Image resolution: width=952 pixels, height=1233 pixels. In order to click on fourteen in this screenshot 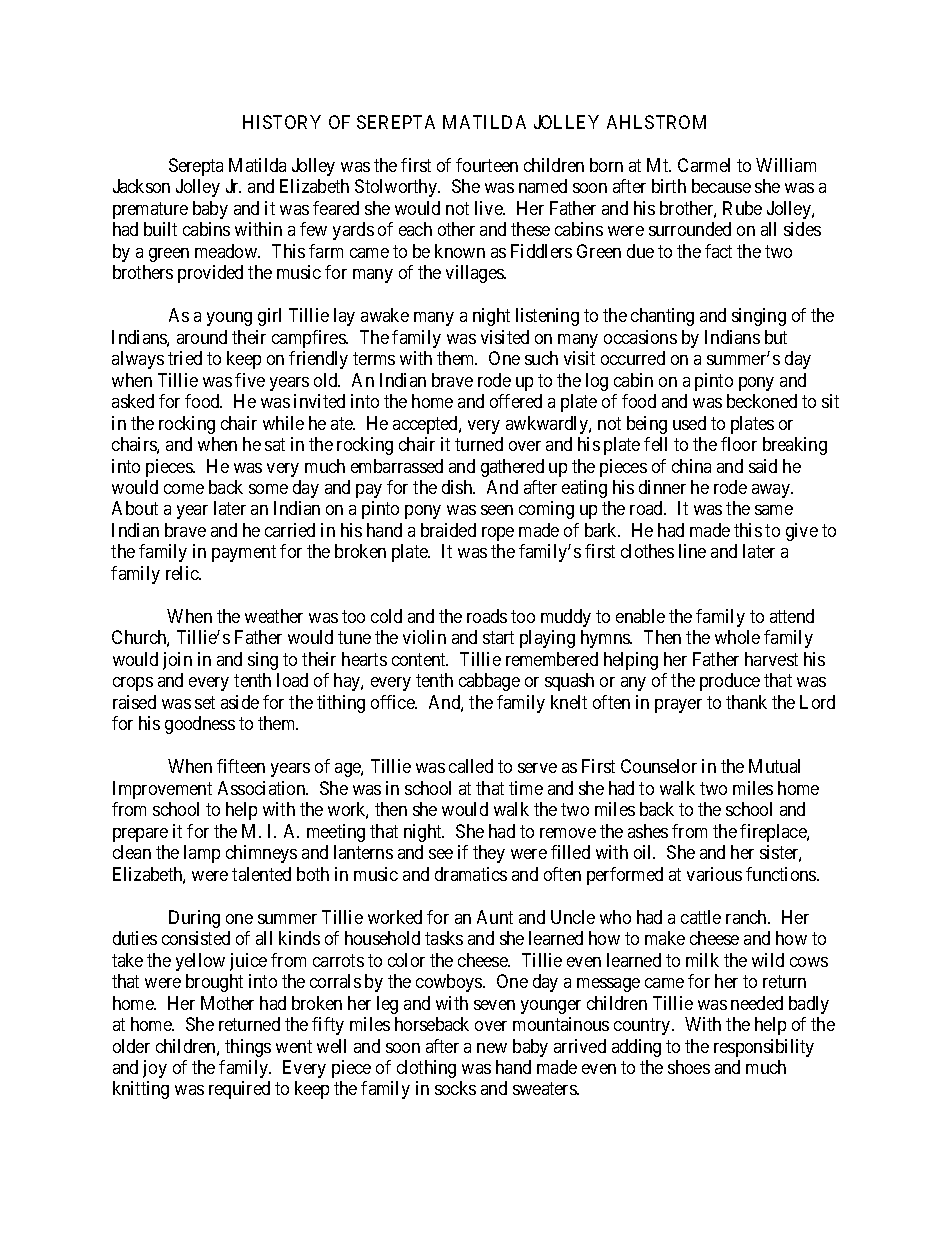, I will do `click(487, 165)`.
